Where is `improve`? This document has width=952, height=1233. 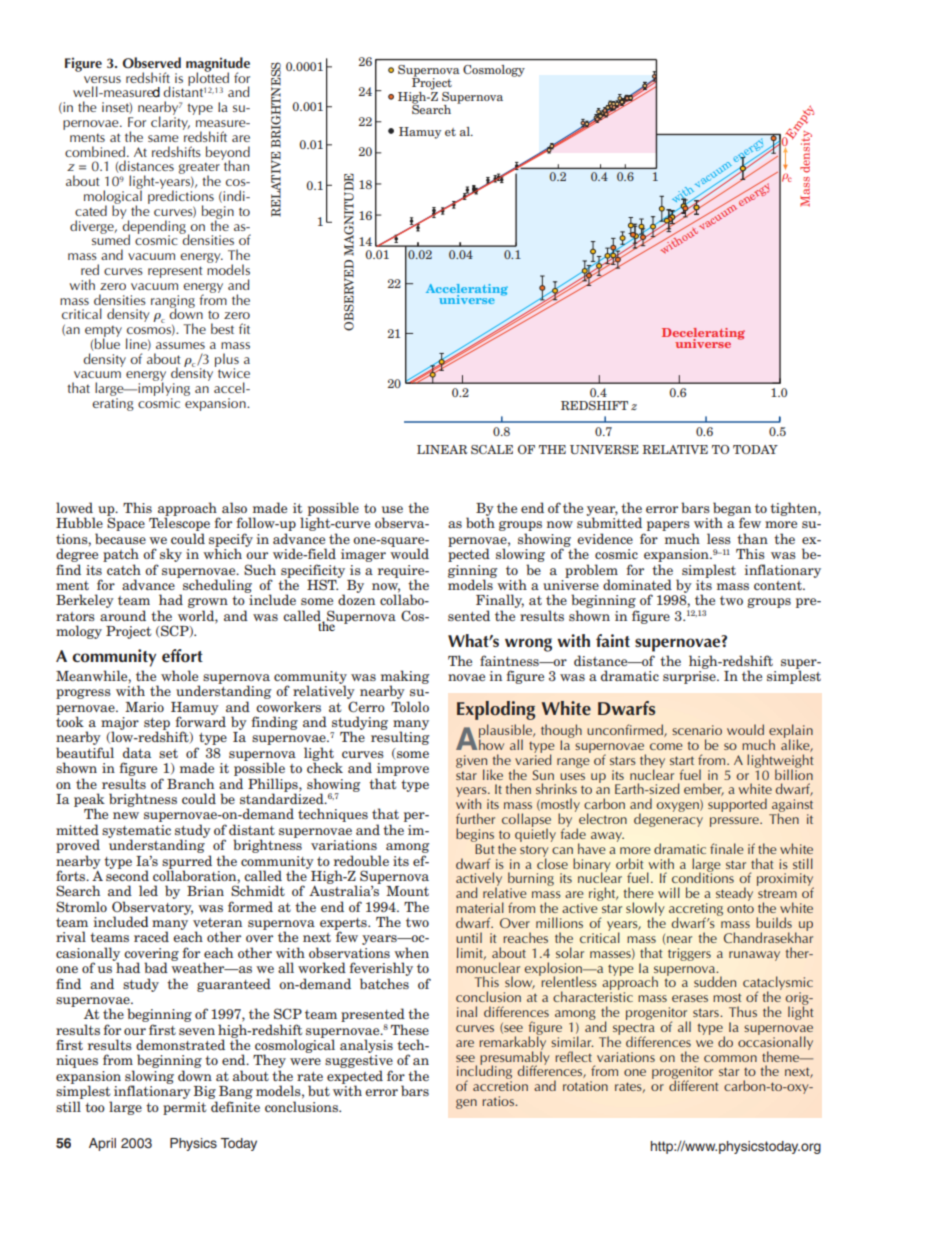
improve is located at coordinates (402, 771).
